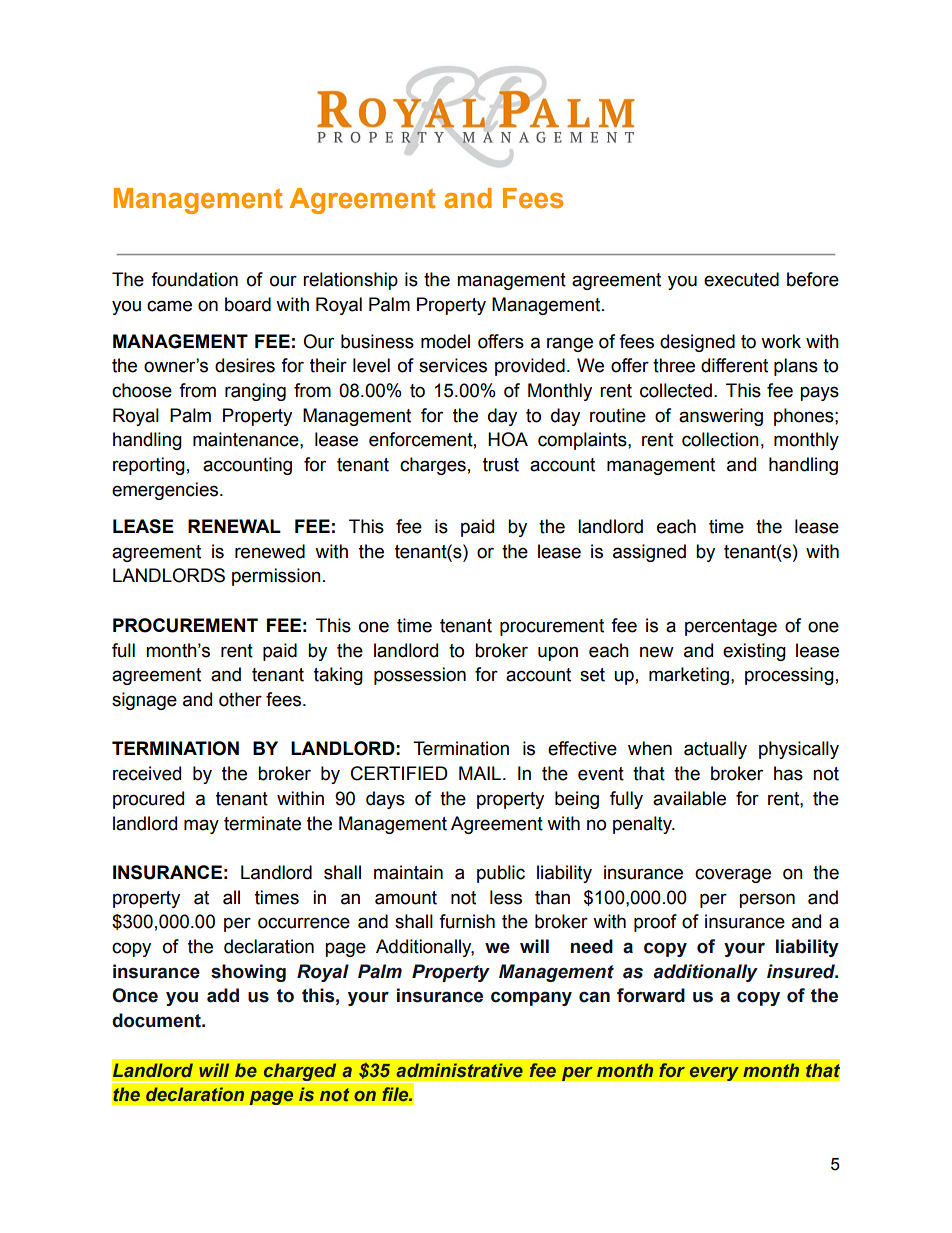 The image size is (952, 1233). I want to click on charged, so click(300, 1073).
